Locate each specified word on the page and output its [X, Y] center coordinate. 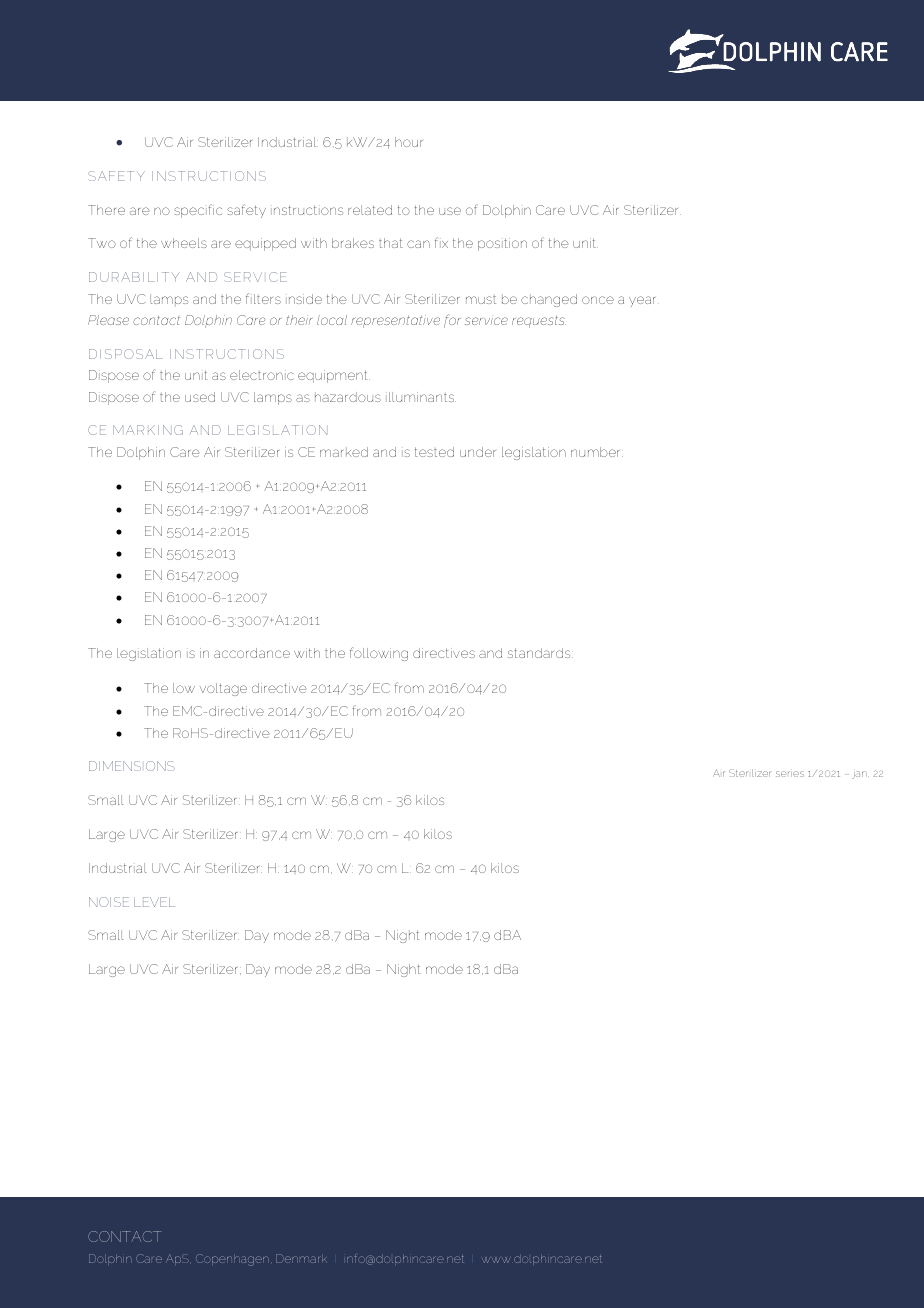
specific [198, 211]
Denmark [301, 1258]
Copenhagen [232, 1260]
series [790, 774]
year [644, 301]
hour [409, 142]
